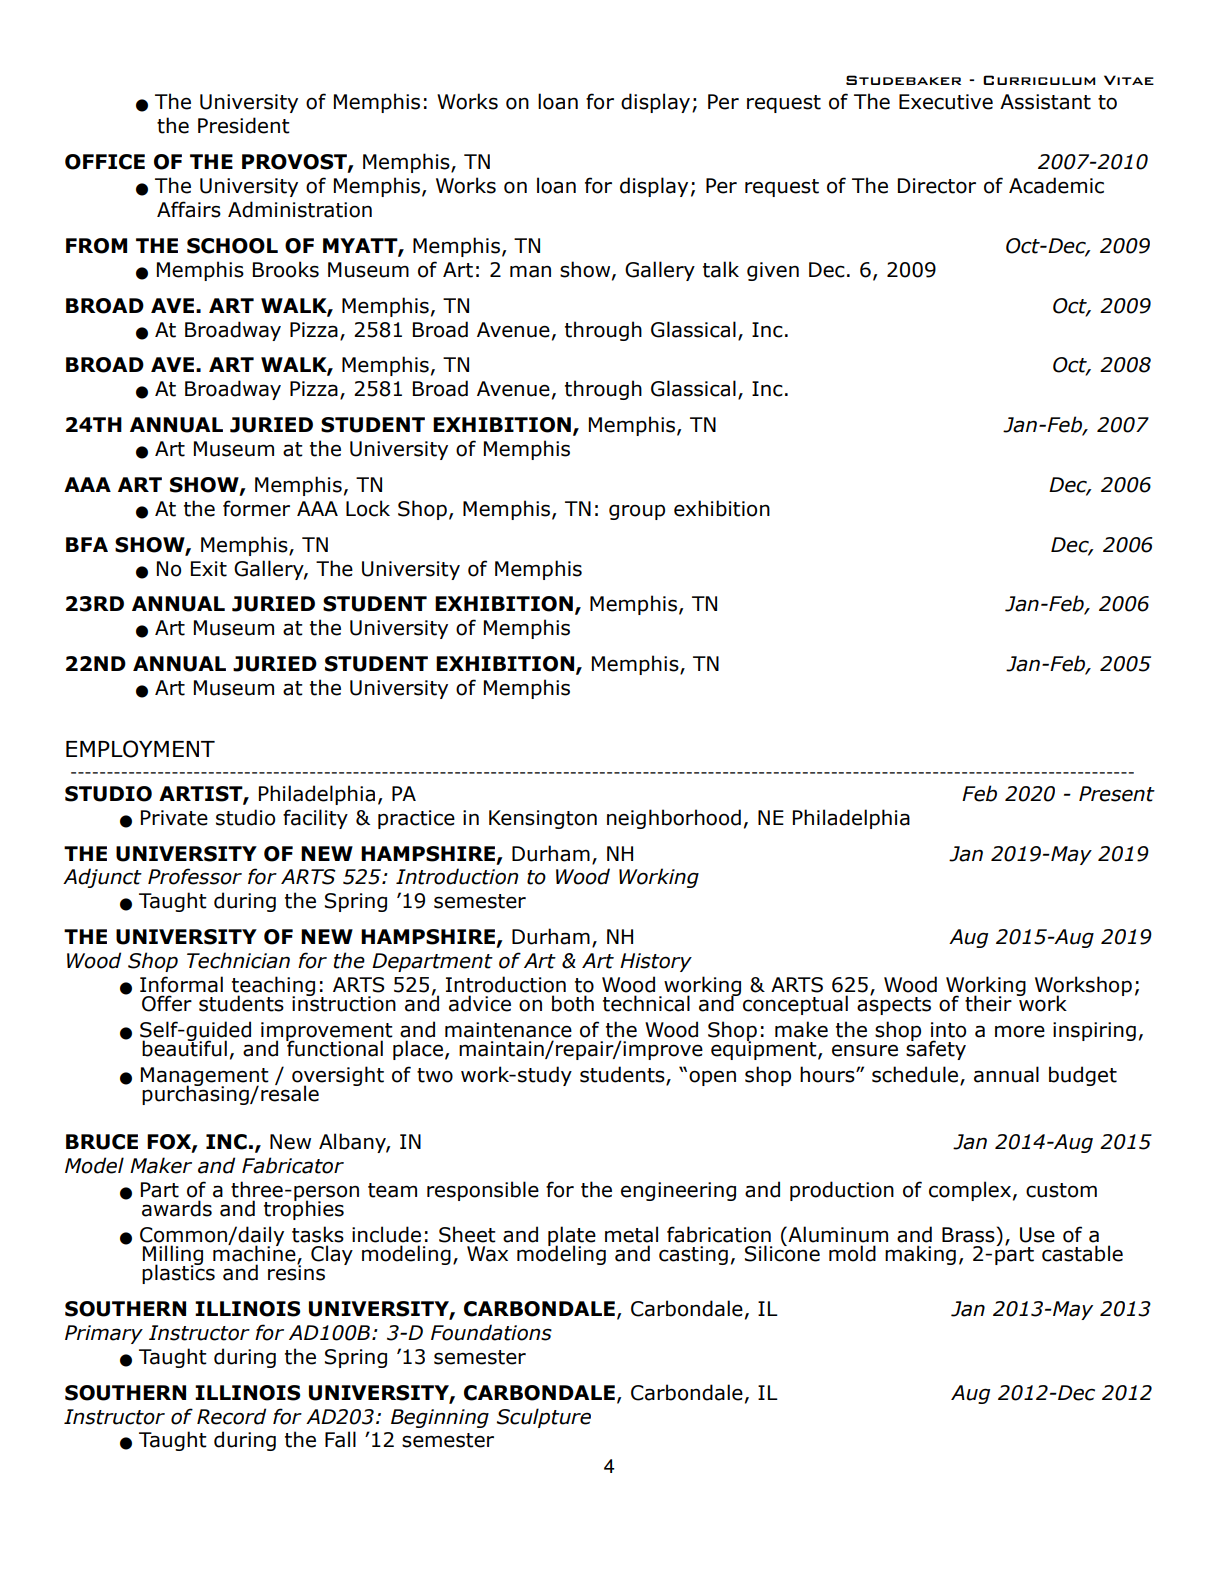 The image size is (1219, 1578). What do you see at coordinates (1045, 102) in the page?
I see `Assistant` at bounding box center [1045, 102].
